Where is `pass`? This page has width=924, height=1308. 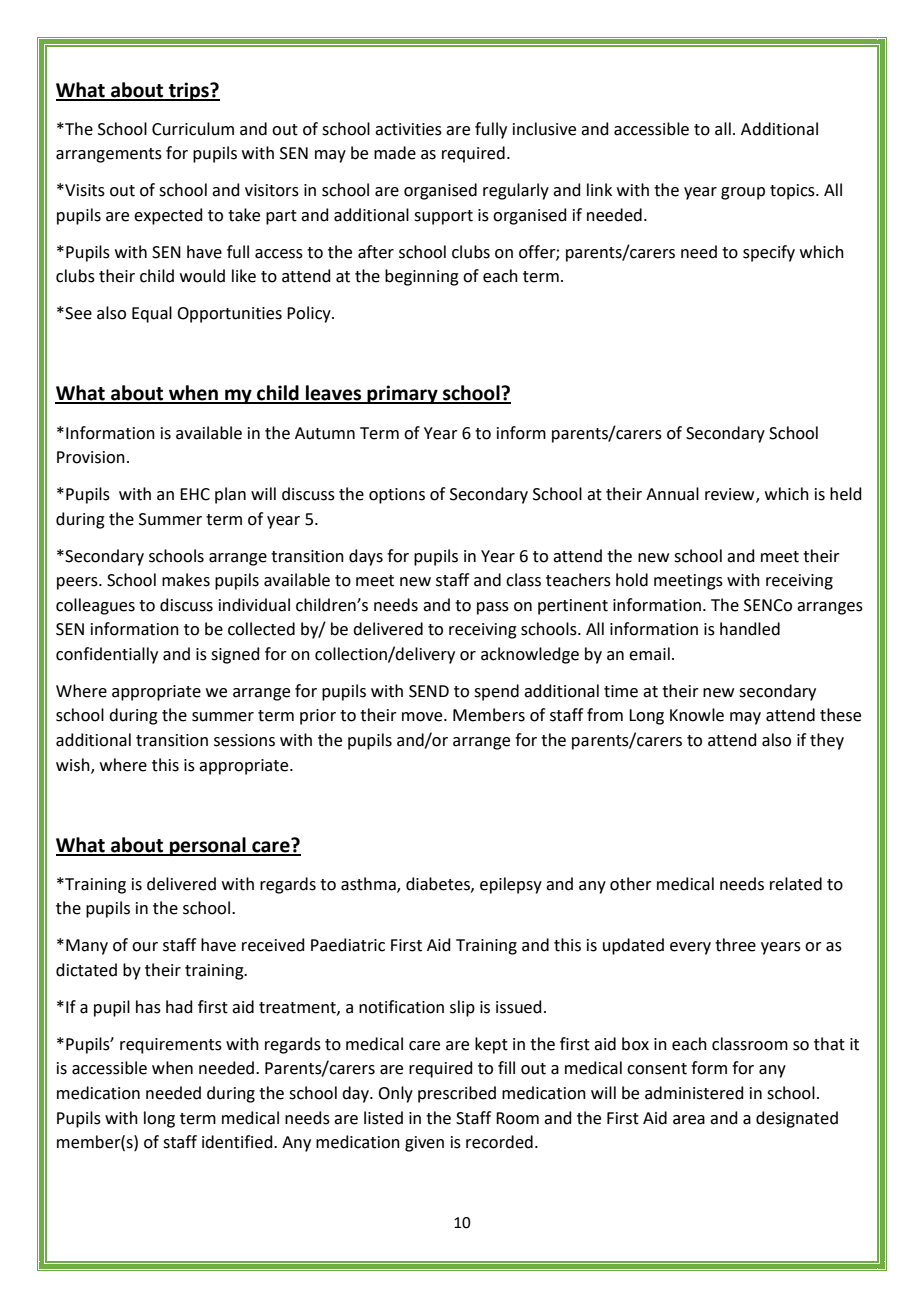
pass is located at coordinates (493, 608).
